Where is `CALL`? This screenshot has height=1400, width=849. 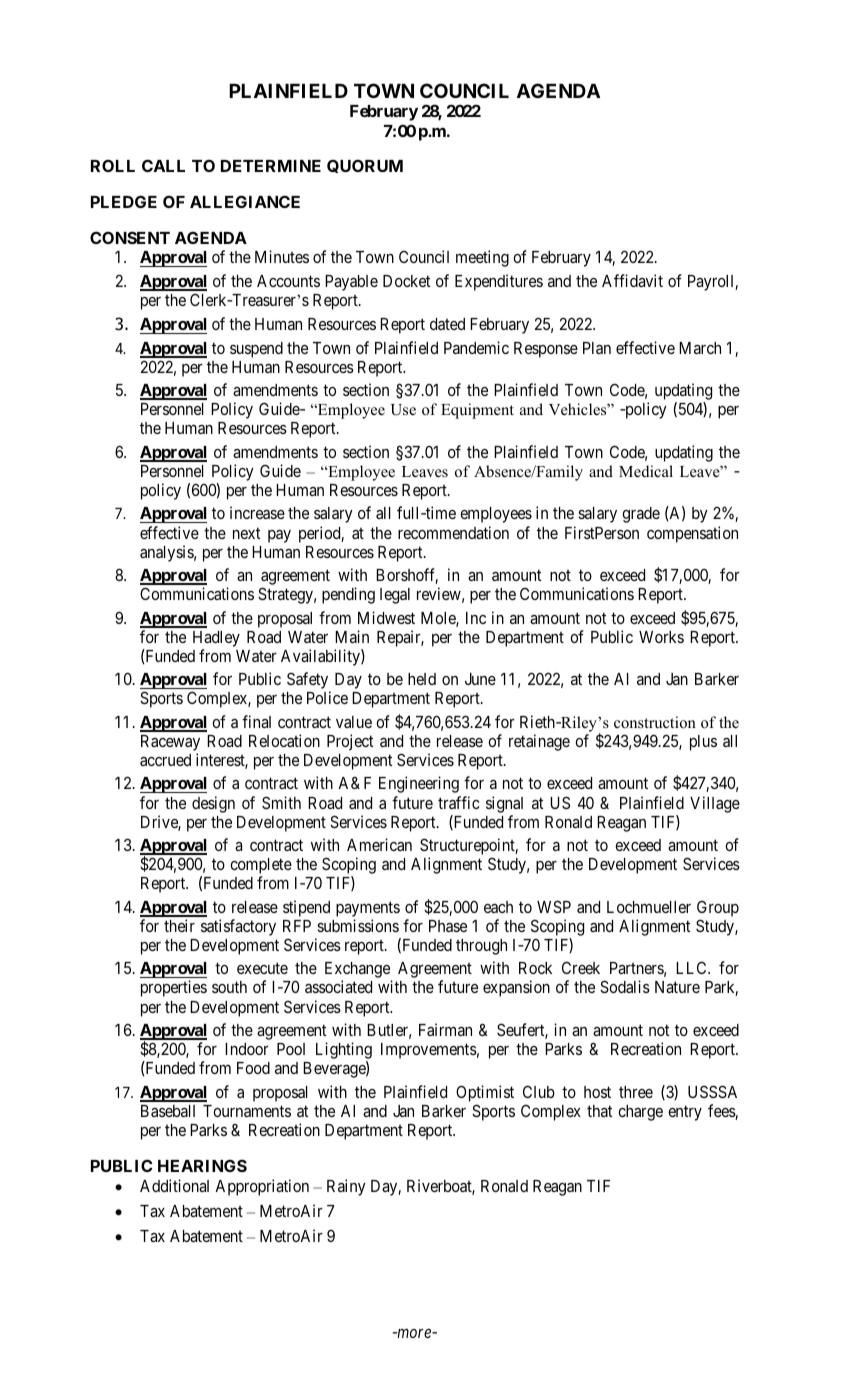
CALL is located at coordinates (163, 165).
